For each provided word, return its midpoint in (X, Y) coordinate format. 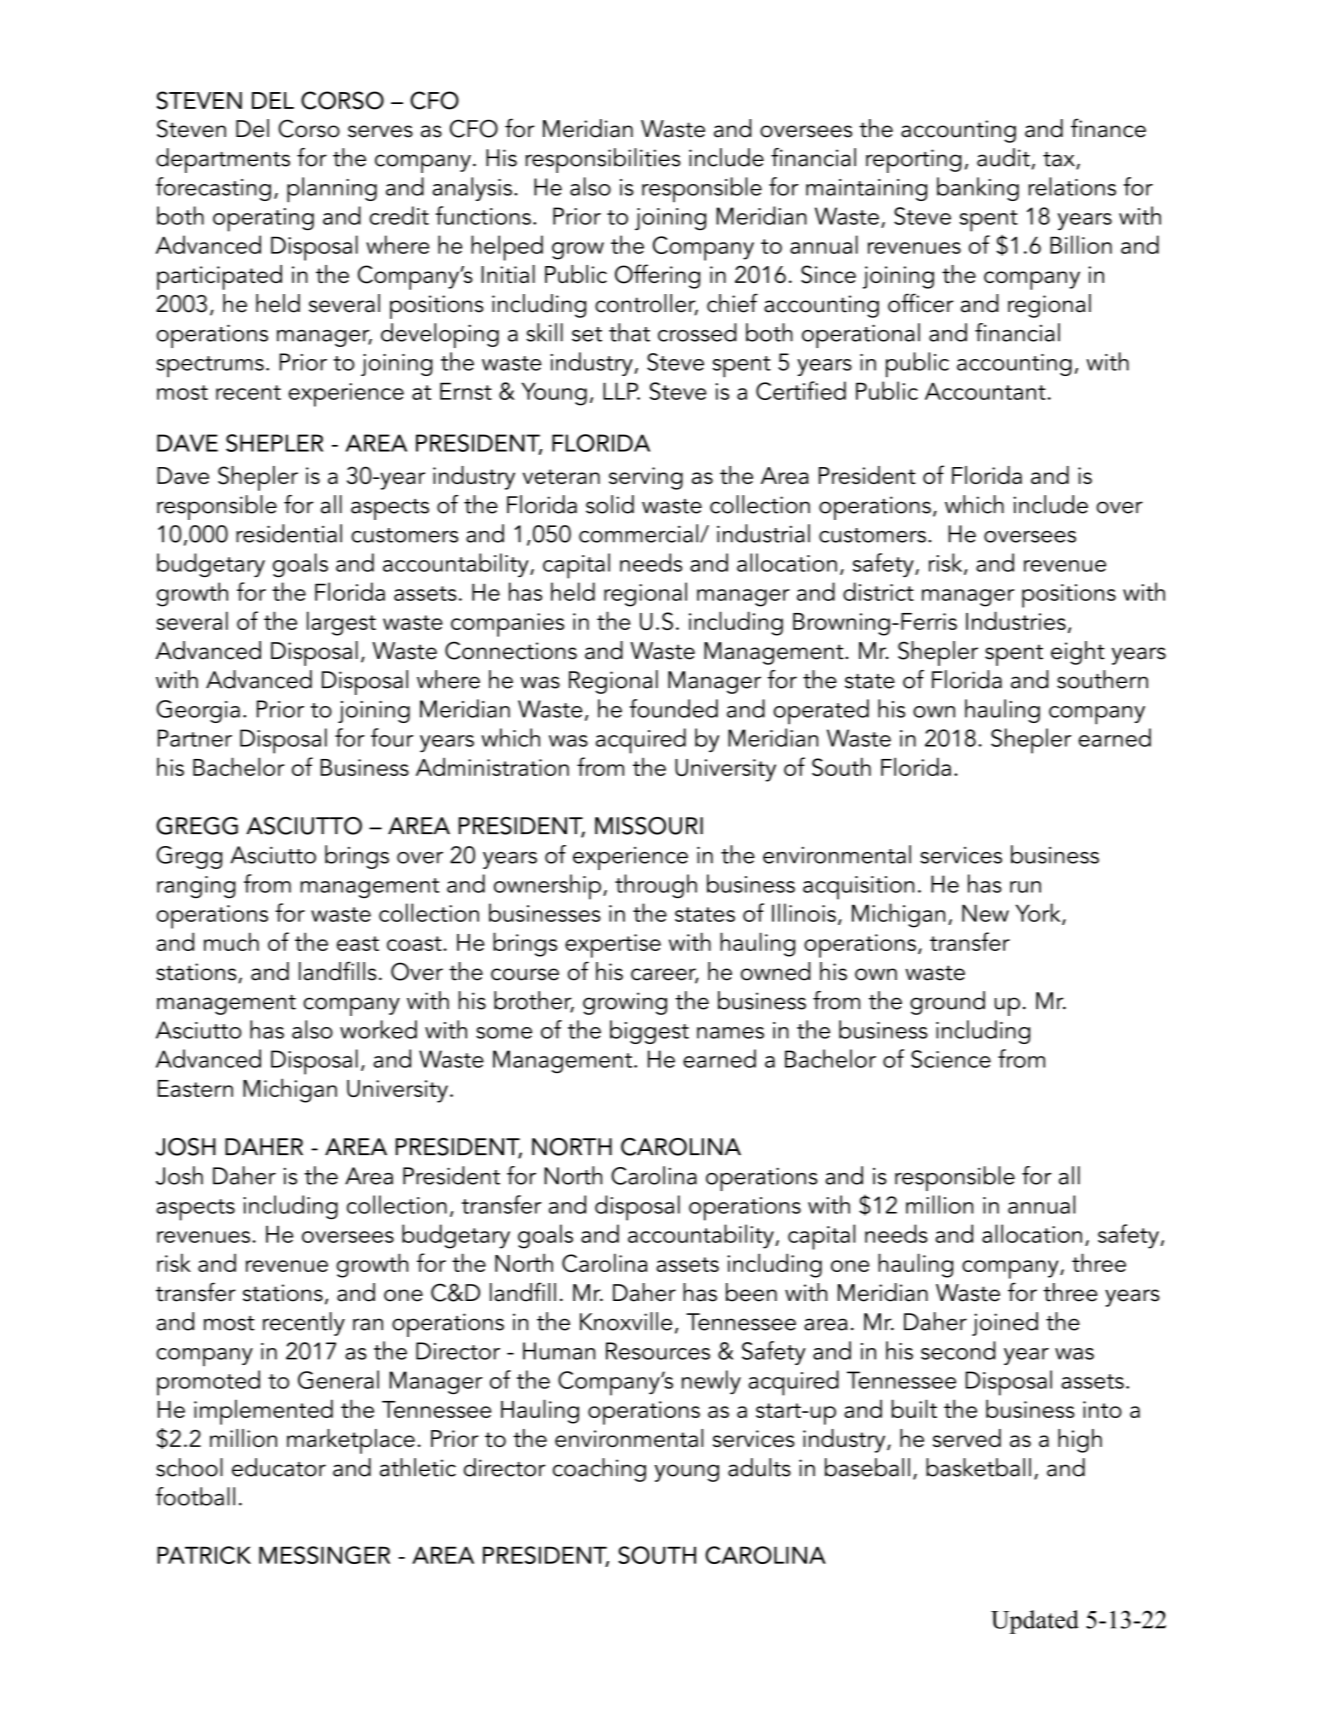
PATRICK (204, 1555)
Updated (1035, 1622)
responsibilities (603, 160)
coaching (599, 1470)
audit (1003, 157)
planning (332, 190)
